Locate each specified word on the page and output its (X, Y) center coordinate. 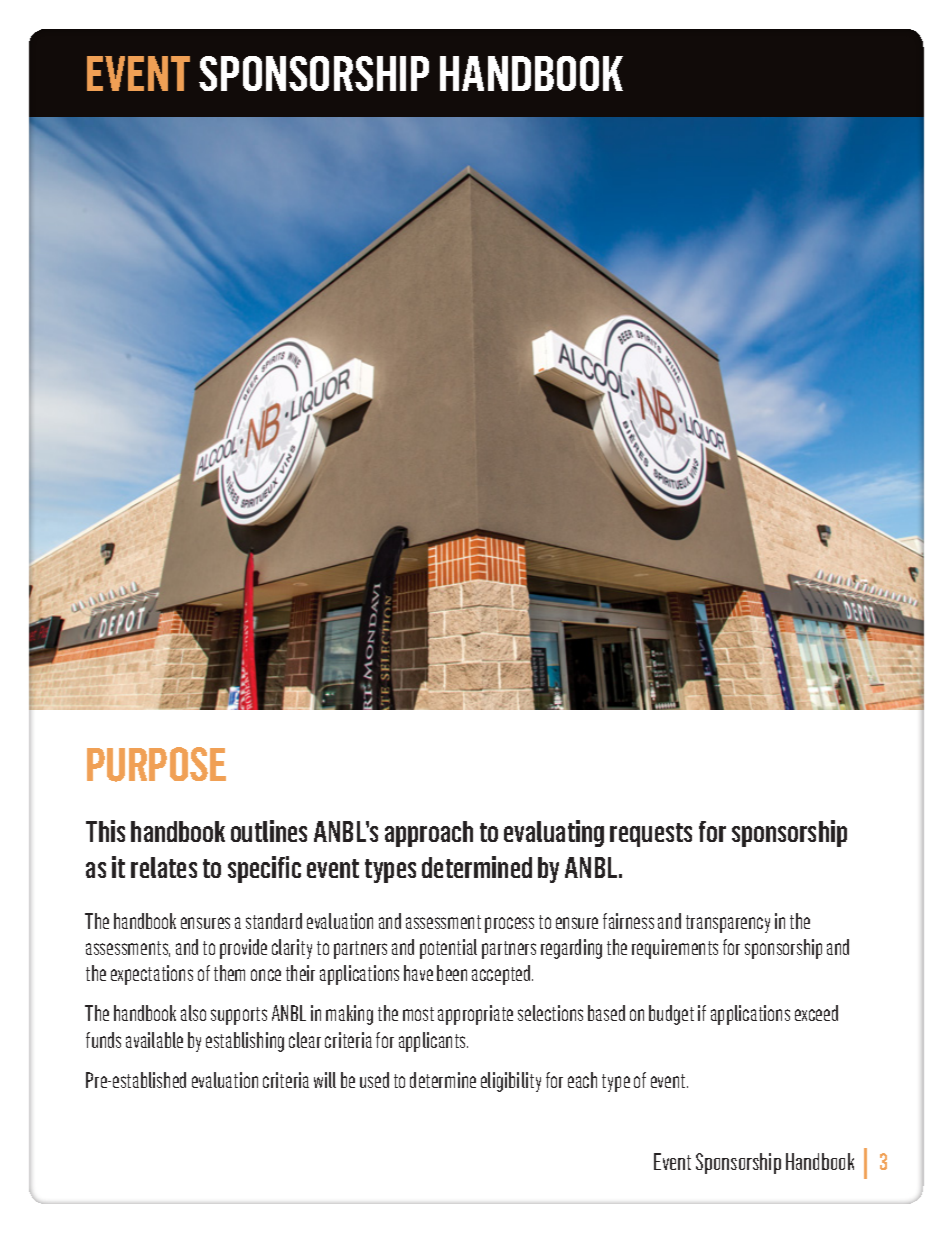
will (325, 1080)
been (452, 973)
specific (264, 869)
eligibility (511, 1082)
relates (164, 867)
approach (429, 834)
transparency (728, 924)
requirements (675, 949)
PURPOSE (156, 764)
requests (651, 835)
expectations (152, 975)
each (582, 1080)
